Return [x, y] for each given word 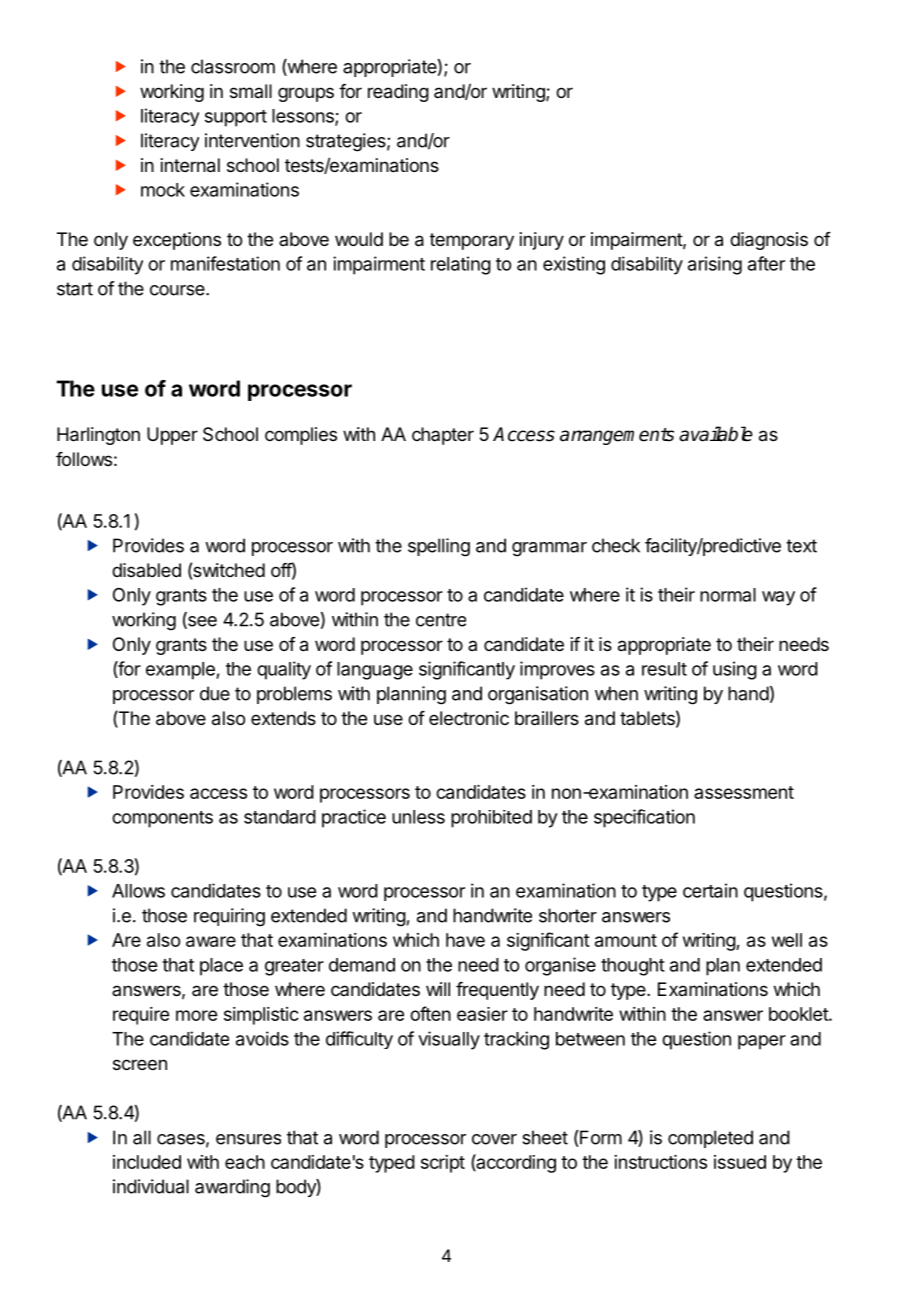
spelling [439, 547]
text [801, 546]
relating [461, 265]
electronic [469, 718]
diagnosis [769, 241]
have [465, 940]
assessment [744, 792]
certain [710, 890]
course [178, 290]
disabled [146, 570]
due [215, 693]
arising [715, 265]
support [236, 118]
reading [398, 93]
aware [211, 941]
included [147, 1162]
